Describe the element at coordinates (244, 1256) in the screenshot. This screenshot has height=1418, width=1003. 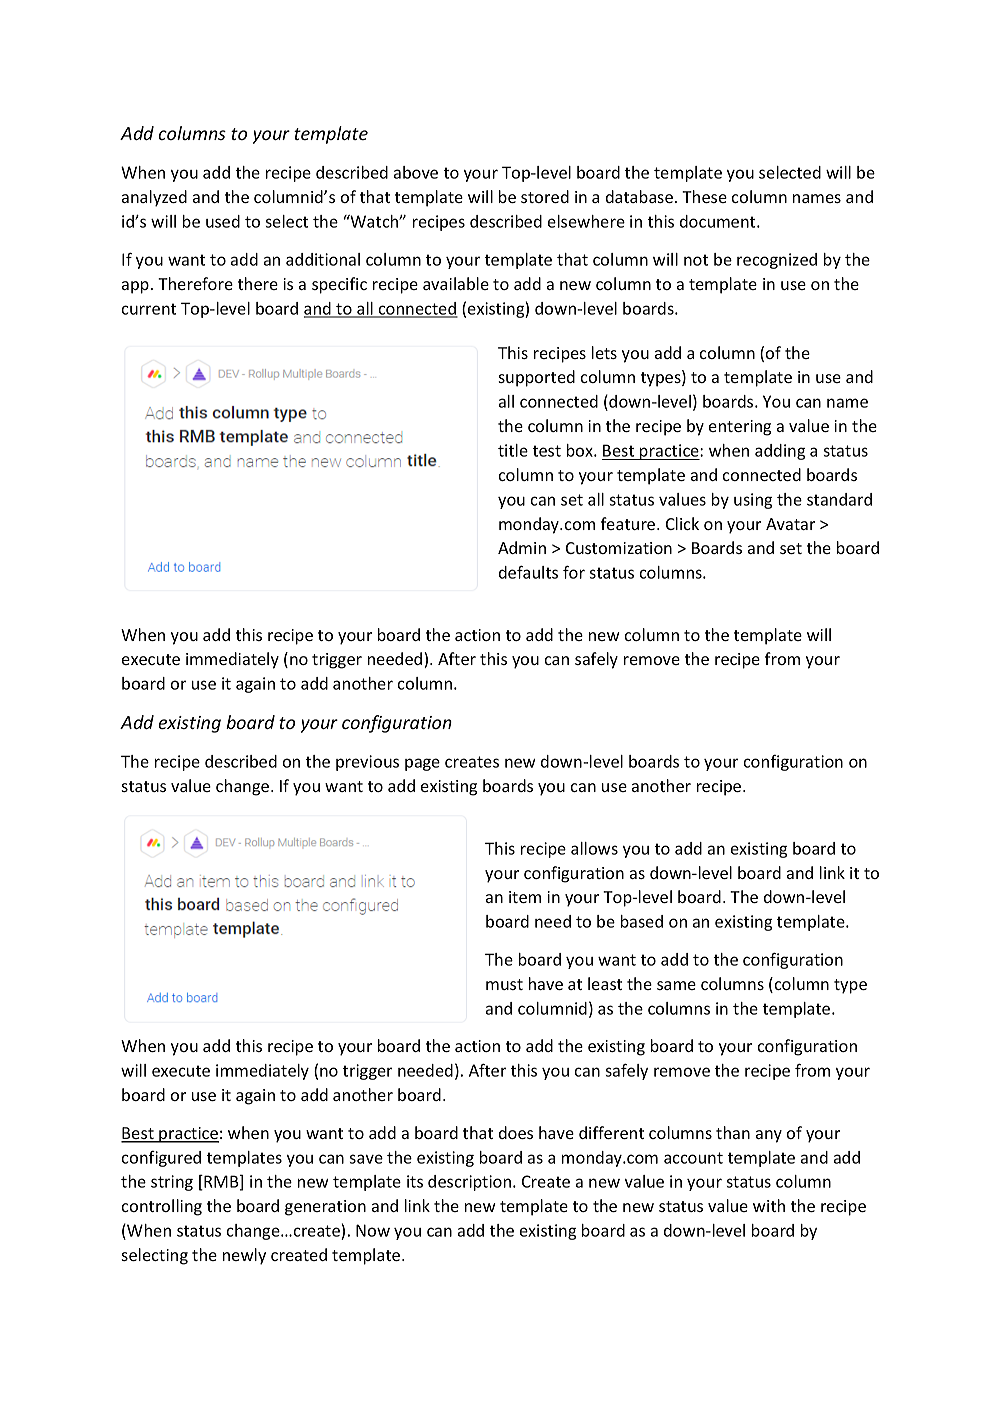
I see `newly` at that location.
